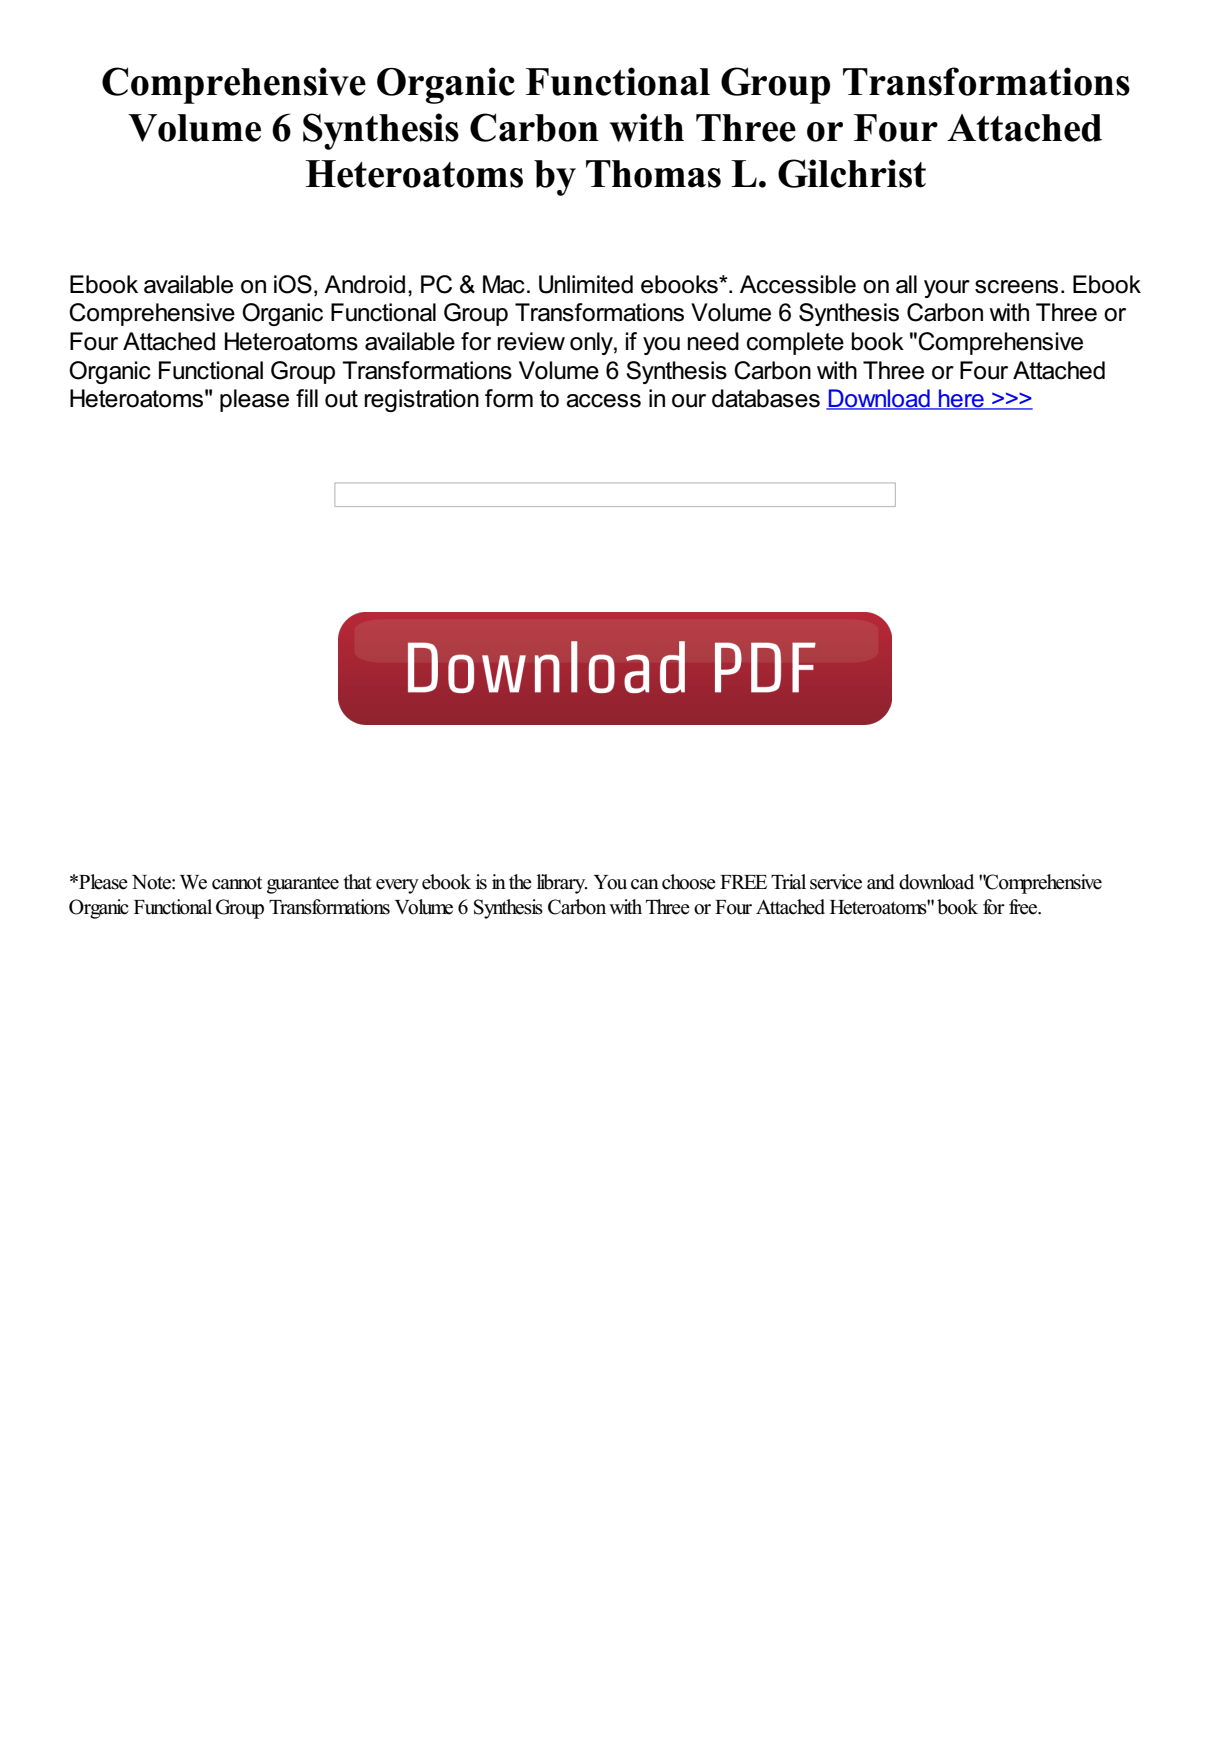 Image resolution: width=1232 pixels, height=1744 pixels. Describe the element at coordinates (653, 174) in the page. I see `Thomas` at that location.
